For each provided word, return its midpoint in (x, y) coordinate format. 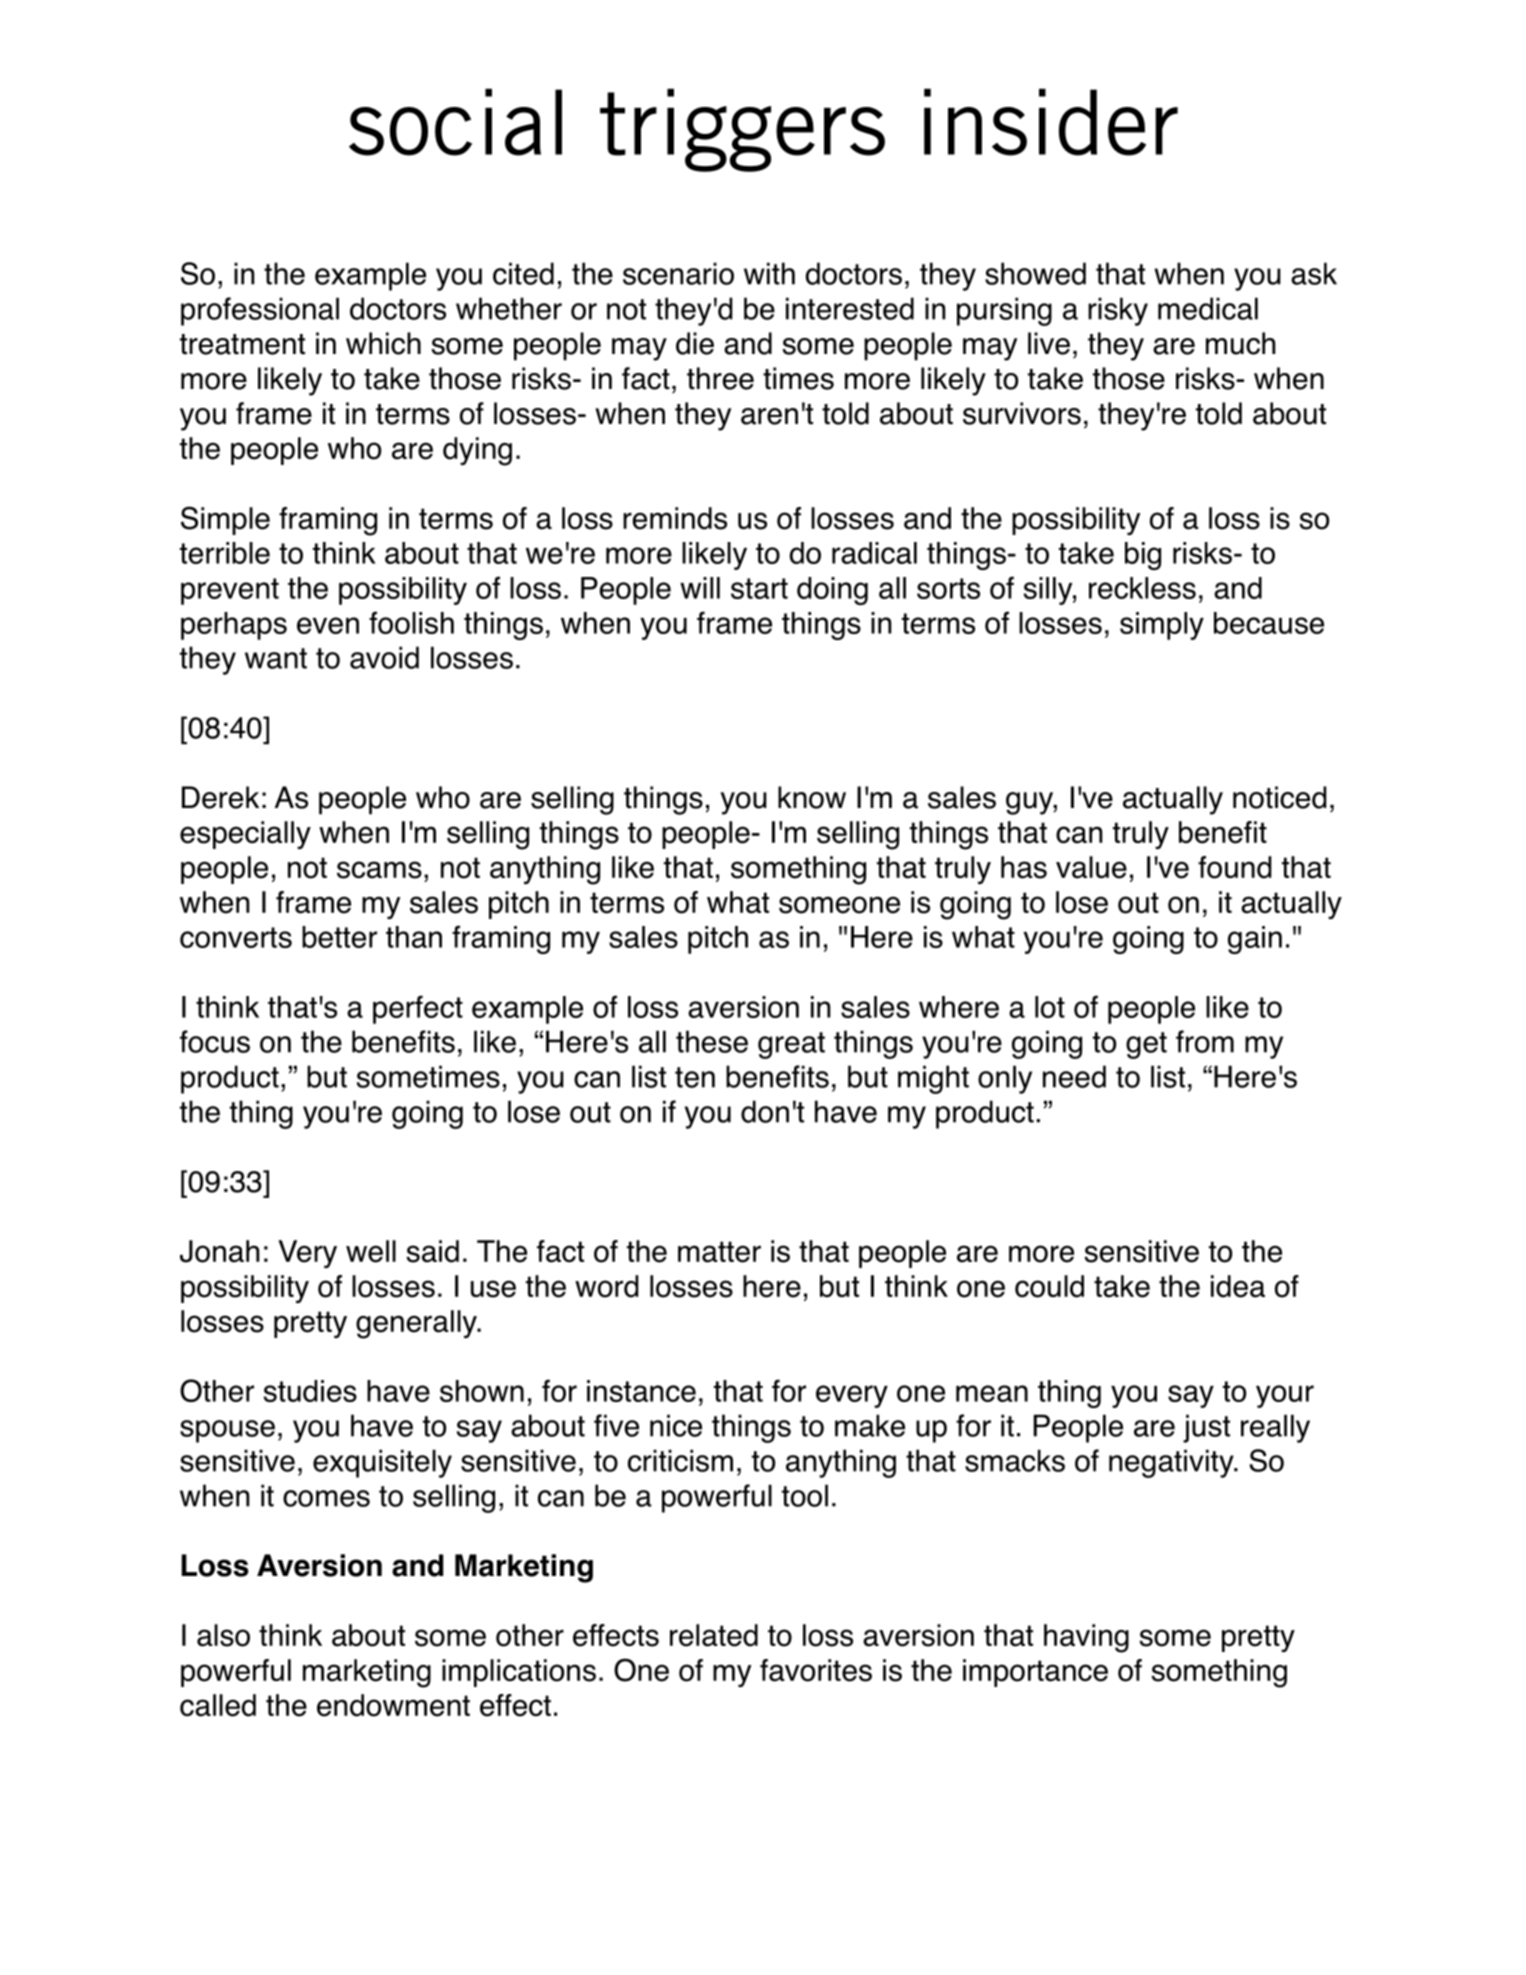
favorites (816, 1670)
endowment (393, 1705)
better (339, 937)
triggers (742, 130)
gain (1255, 940)
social (455, 122)
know (812, 797)
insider (1051, 122)
